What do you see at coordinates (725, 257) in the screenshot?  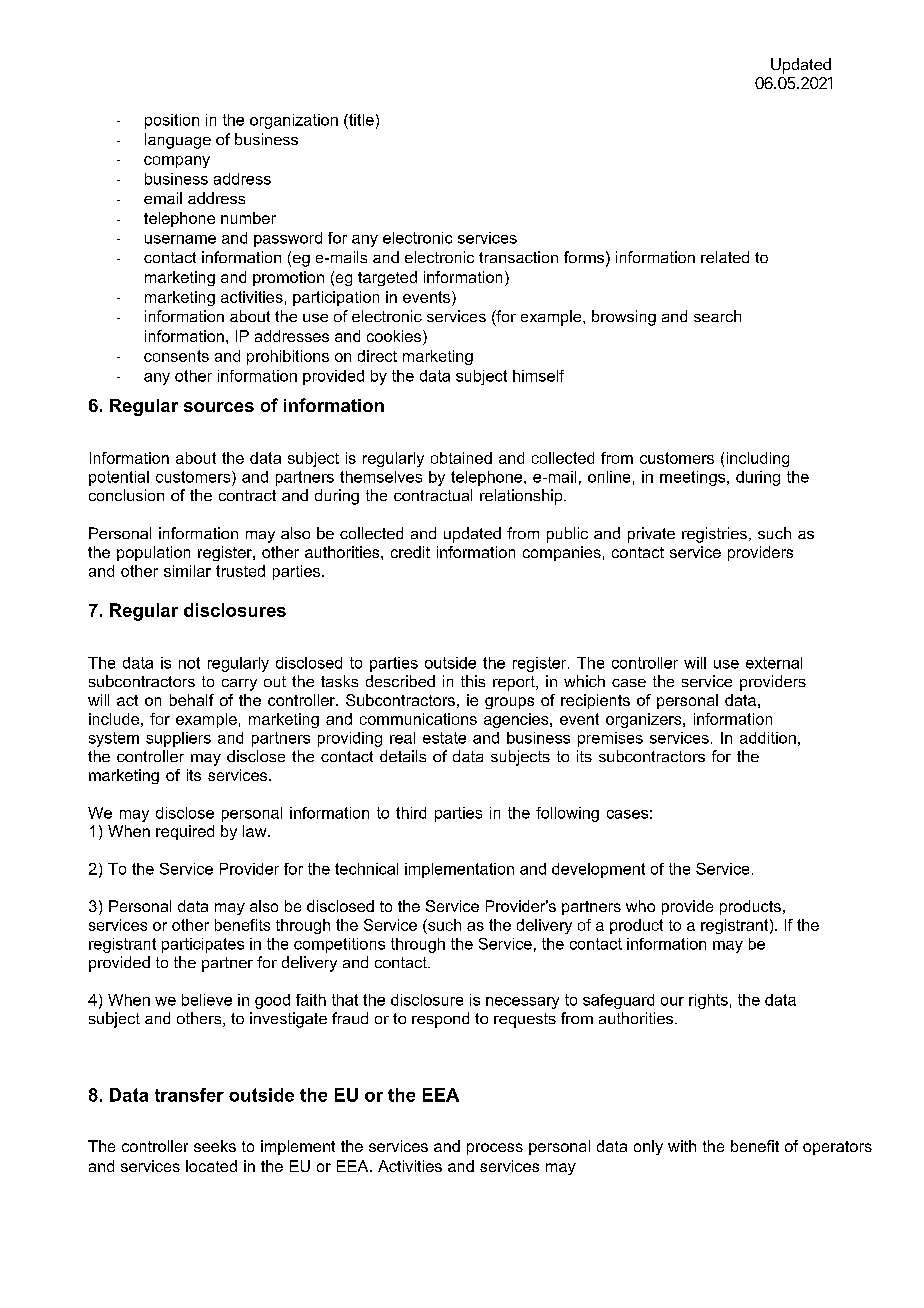 I see `related` at bounding box center [725, 257].
